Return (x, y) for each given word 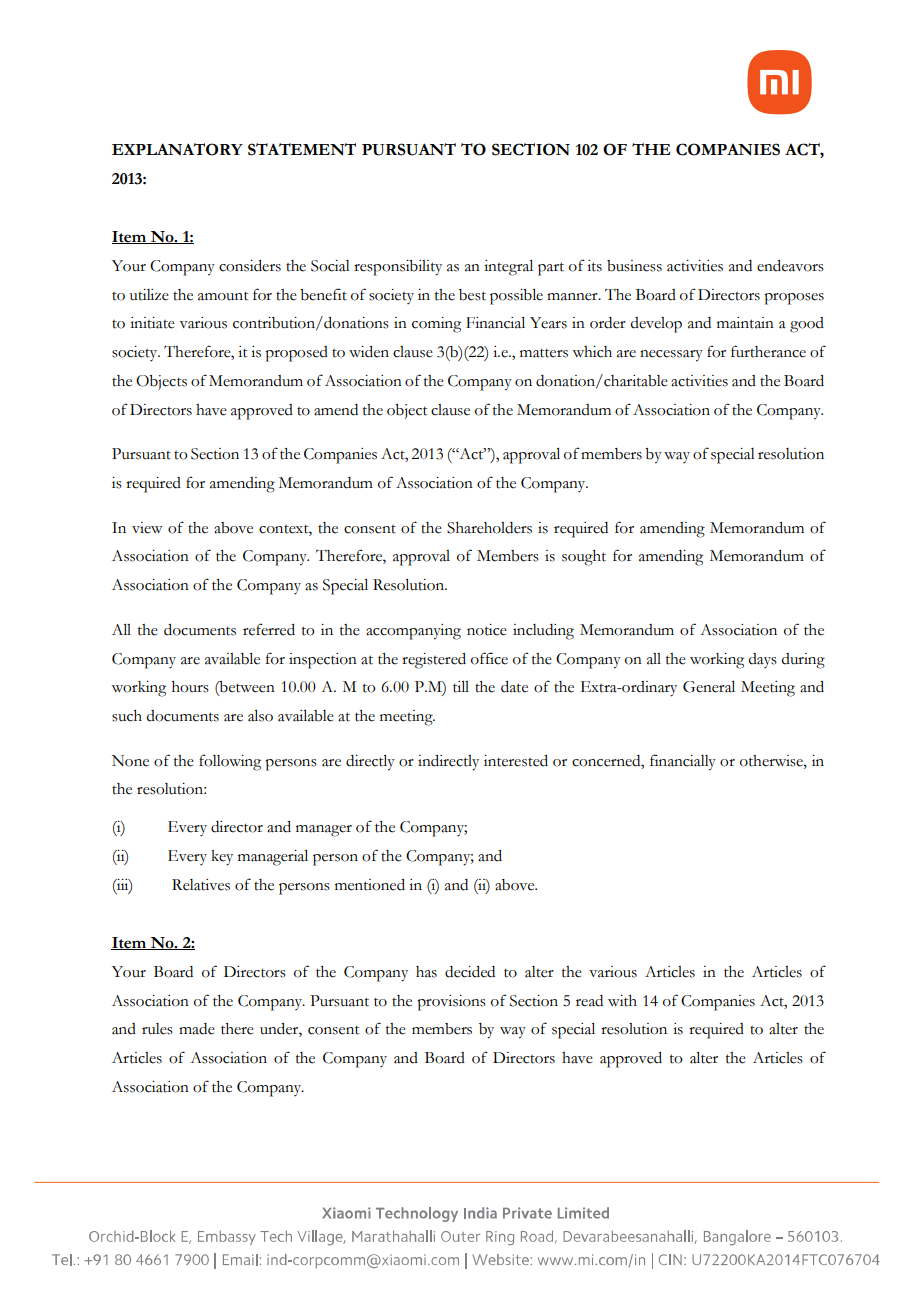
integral (508, 268)
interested (516, 761)
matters (544, 353)
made (197, 1029)
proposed (296, 354)
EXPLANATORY (177, 149)
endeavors (790, 266)
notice (487, 630)
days (763, 660)
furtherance (768, 351)
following (230, 762)
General (709, 687)
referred (269, 629)
